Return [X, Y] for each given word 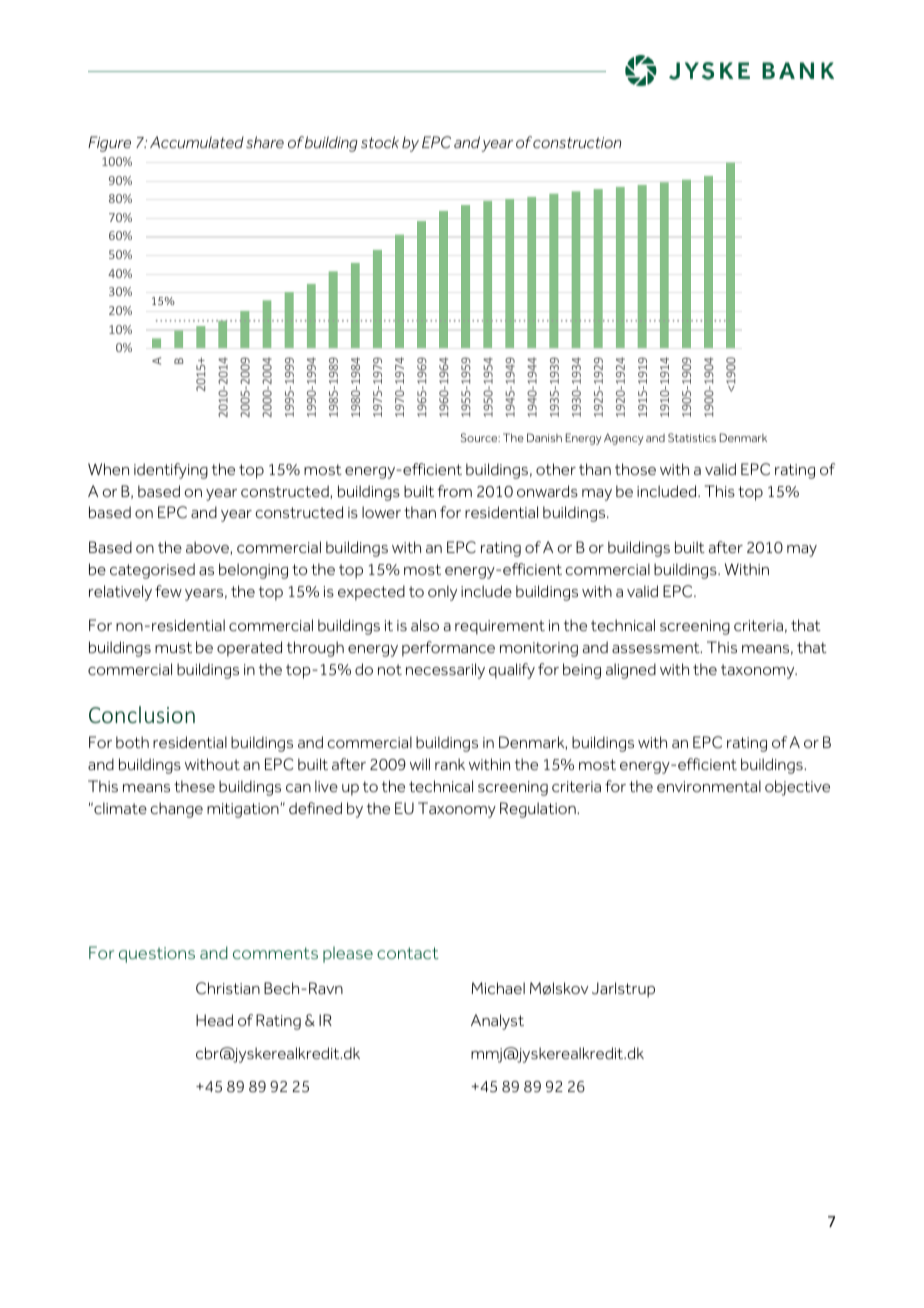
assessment [657, 647]
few [168, 591]
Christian [228, 988]
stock [380, 142]
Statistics [692, 437]
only [442, 593]
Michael [498, 988]
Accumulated [197, 142]
